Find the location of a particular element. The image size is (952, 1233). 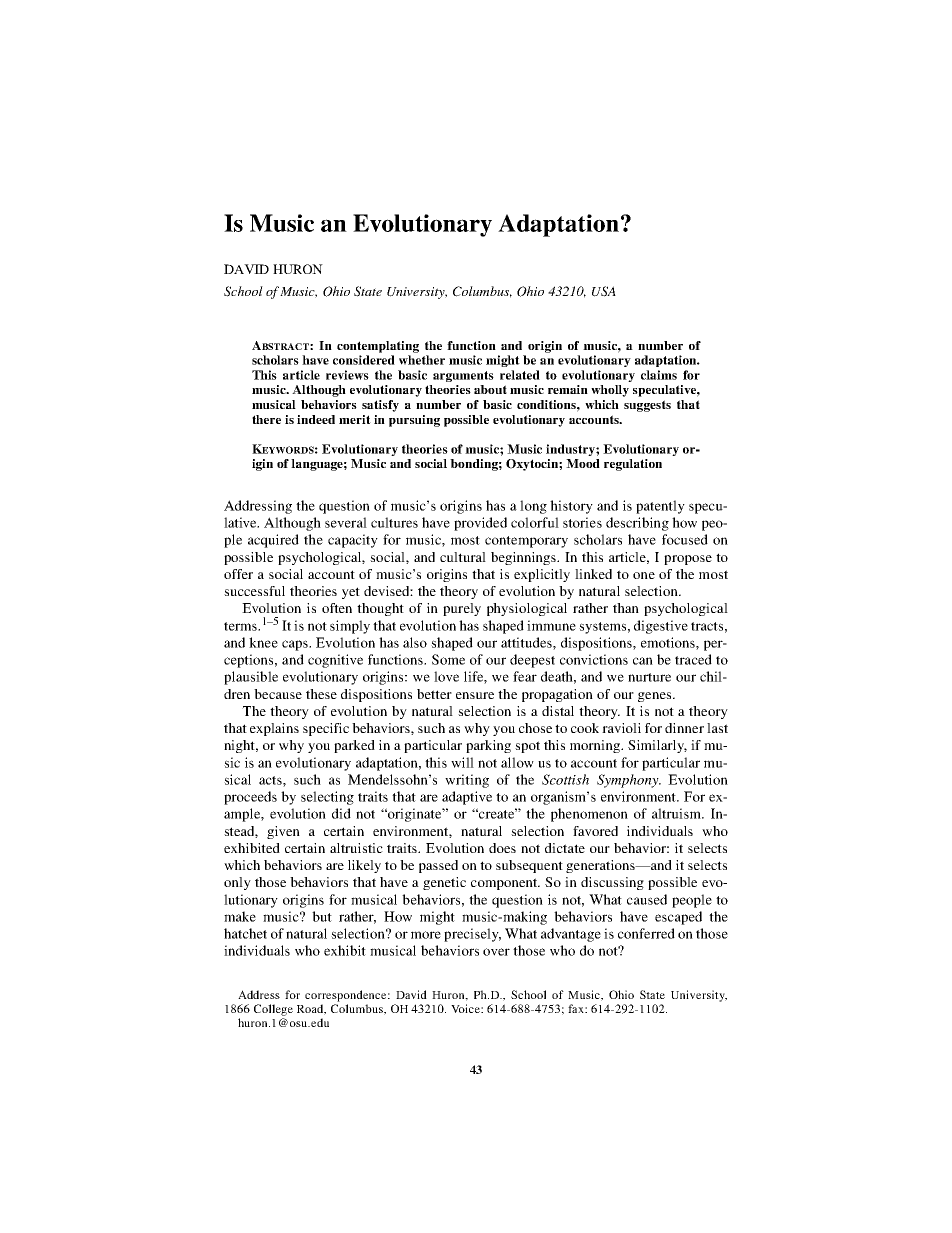

whether is located at coordinates (422, 360).
